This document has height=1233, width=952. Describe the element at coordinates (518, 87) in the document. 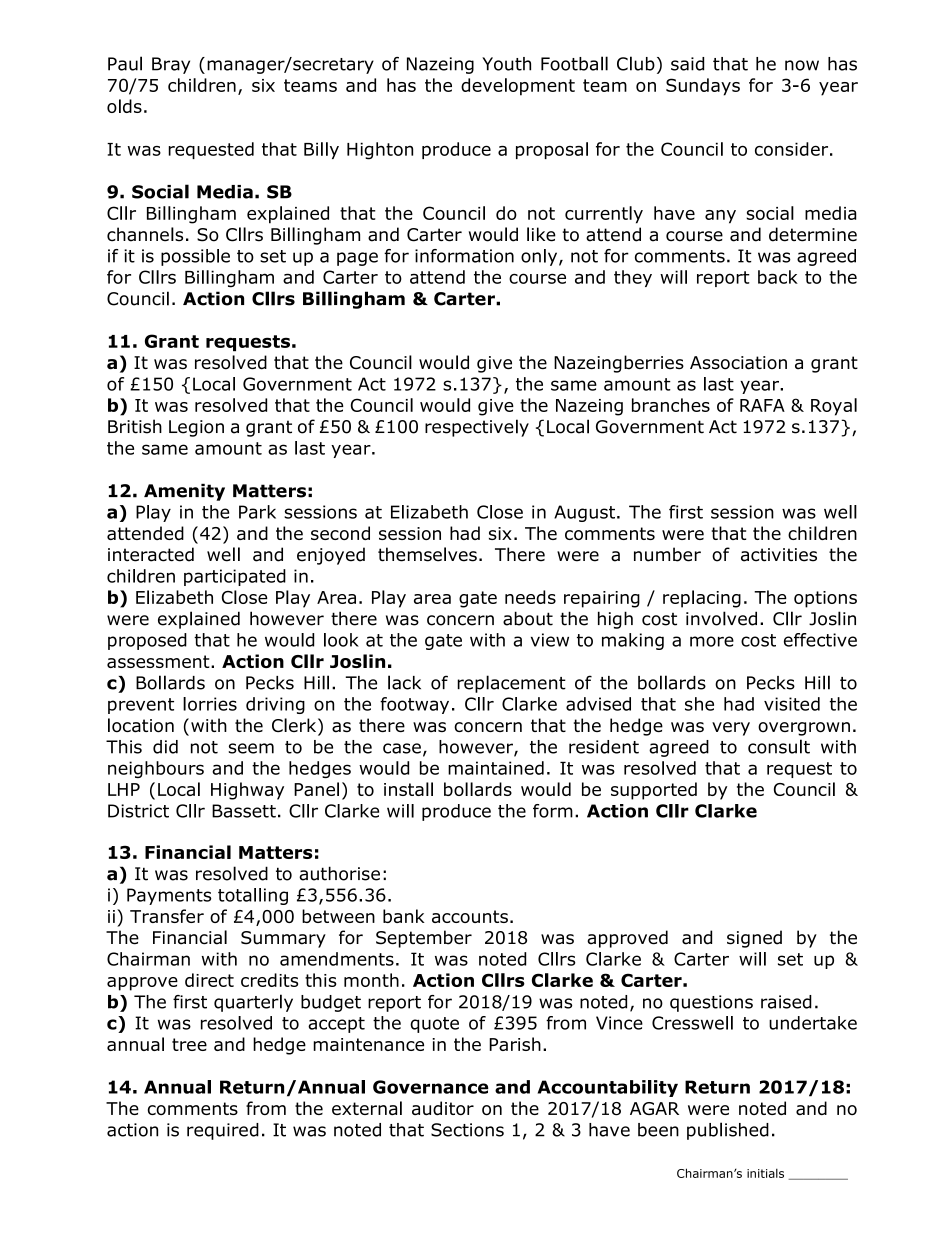

I see `development` at that location.
